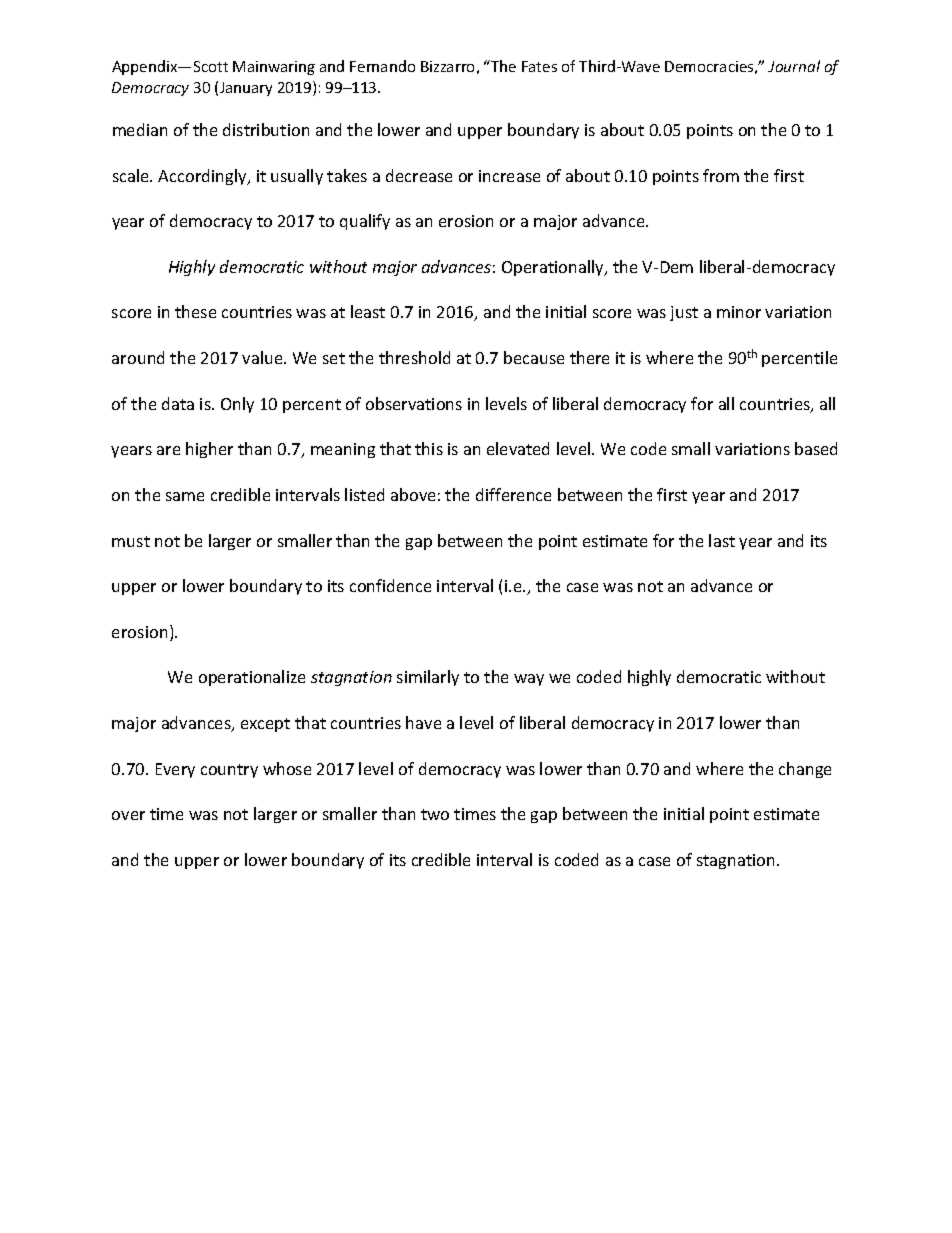 Image resolution: width=952 pixels, height=1233 pixels. I want to click on Journal, so click(794, 66).
